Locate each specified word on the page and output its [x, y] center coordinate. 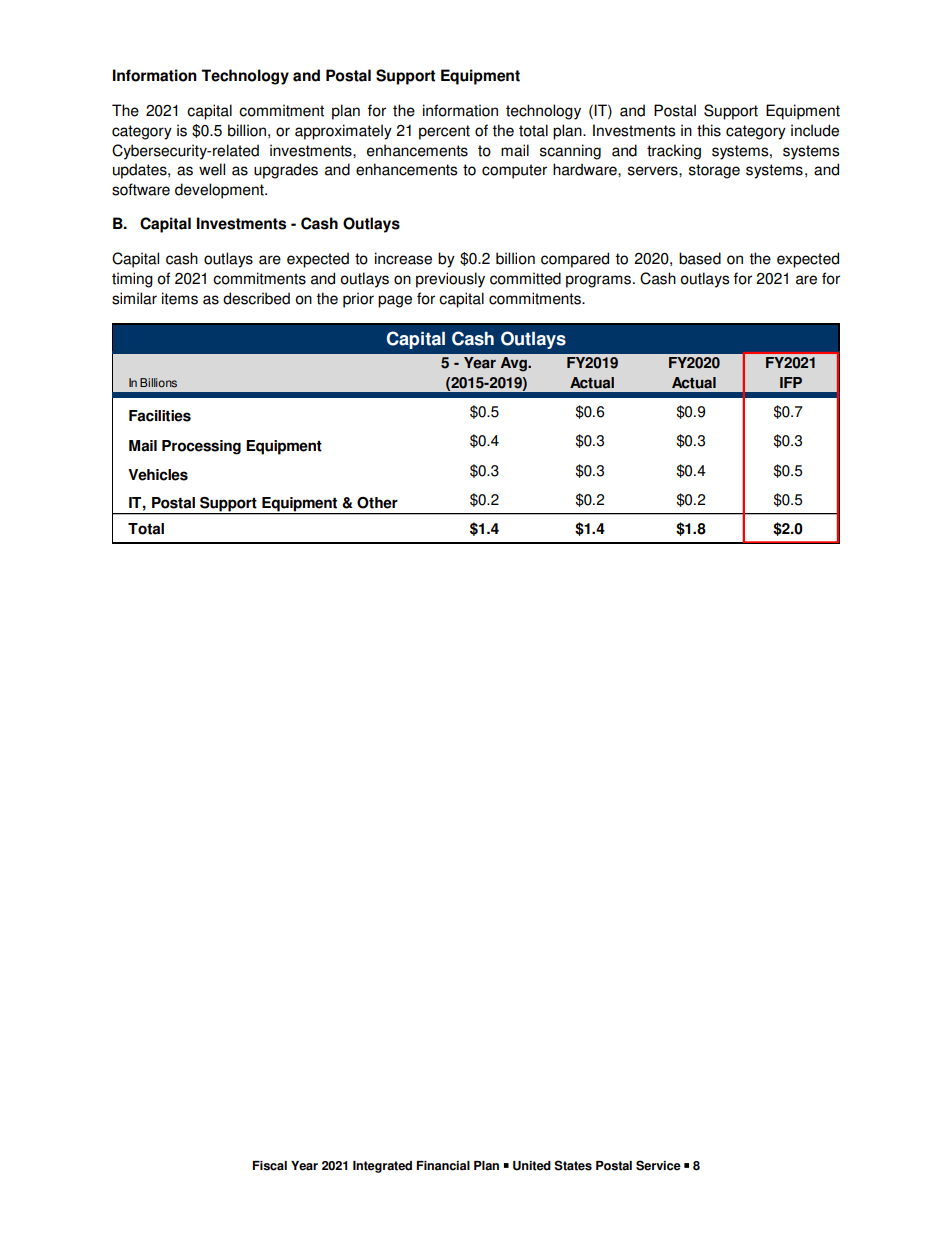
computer [514, 171]
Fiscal [269, 1166]
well [212, 169]
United [532, 1166]
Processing [201, 447]
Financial [443, 1166]
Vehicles [158, 475]
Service [658, 1165]
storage [714, 171]
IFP [791, 382]
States [573, 1165]
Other [377, 503]
